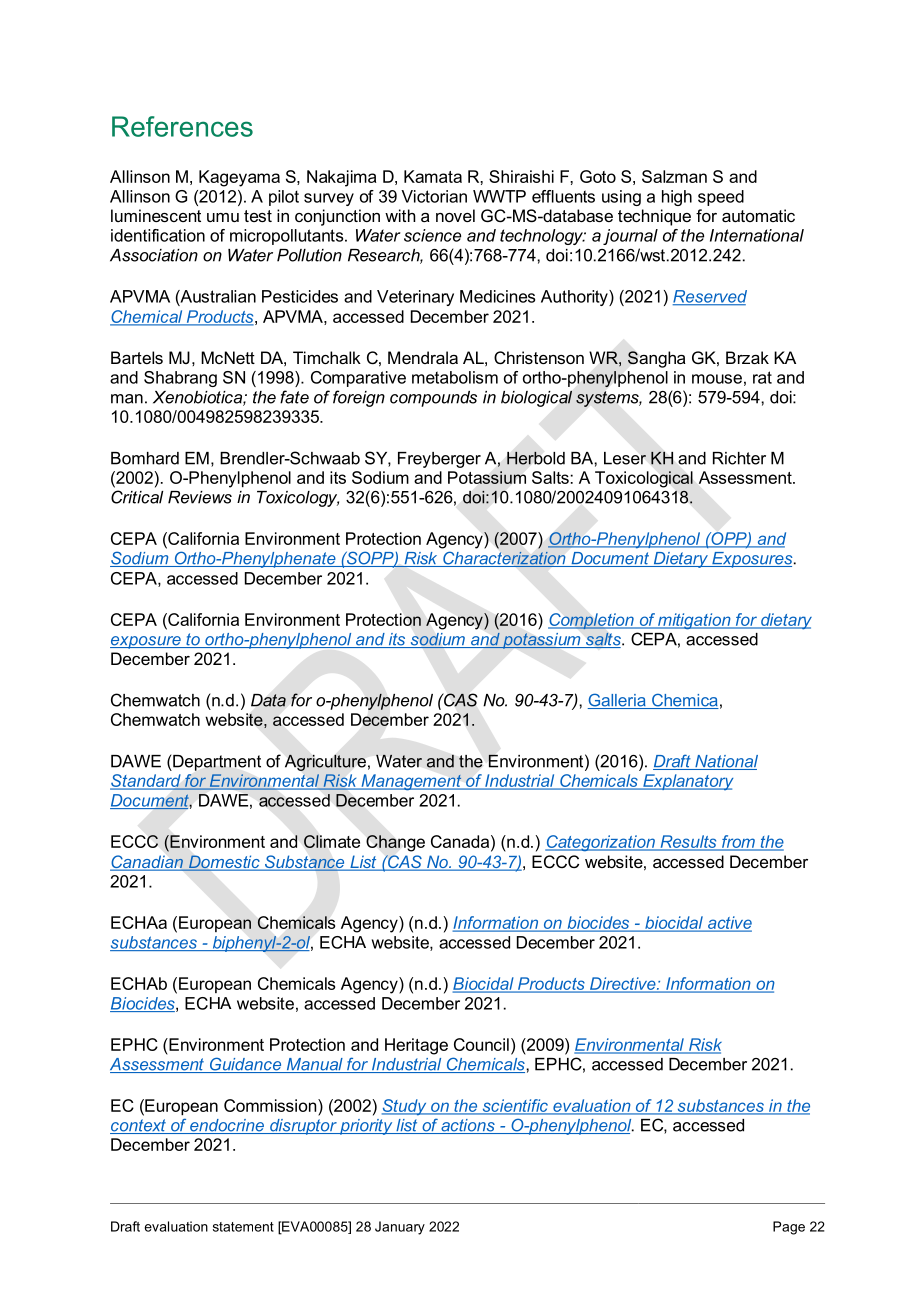 The height and width of the screenshot is (1308, 924). Describe the element at coordinates (200, 497) in the screenshot. I see `Reviews` at that location.
